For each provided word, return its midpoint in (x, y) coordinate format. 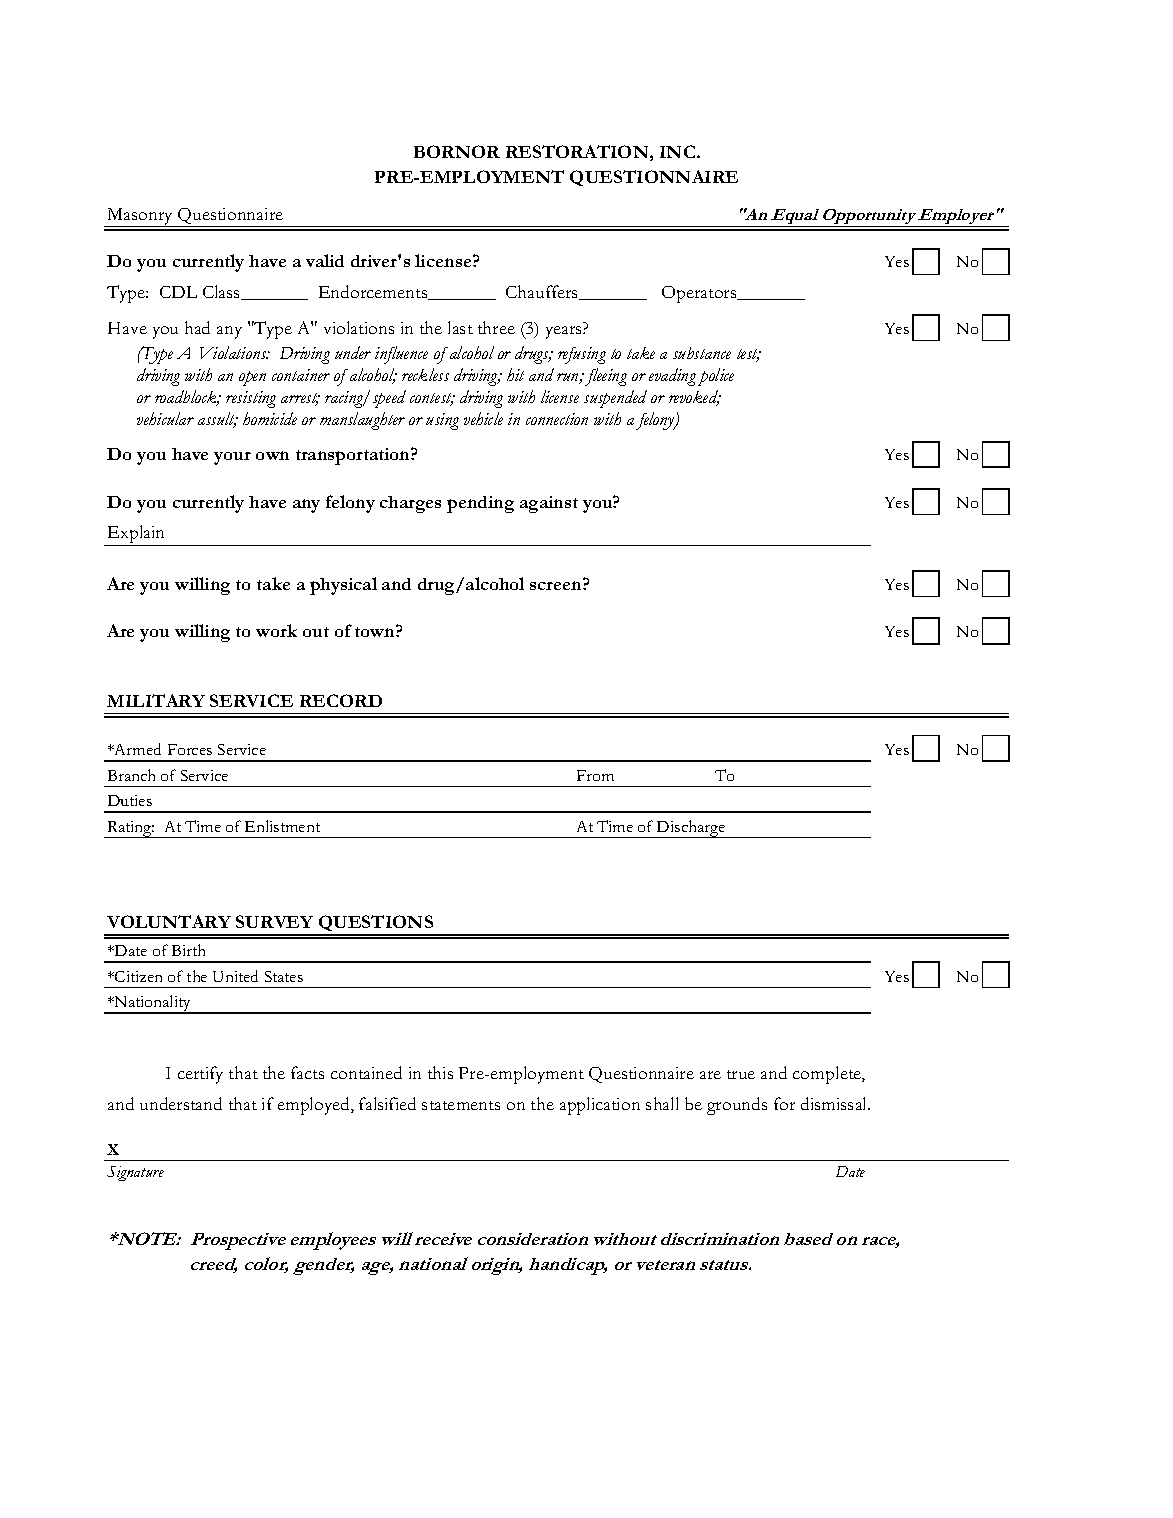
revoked (695, 398)
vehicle (483, 418)
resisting (251, 399)
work (276, 630)
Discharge (691, 829)
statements (461, 1105)
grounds (737, 1106)
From (595, 775)
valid (325, 260)
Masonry (140, 217)
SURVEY (274, 921)
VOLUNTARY (169, 921)
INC (679, 151)
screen (557, 584)
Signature (135, 1173)
